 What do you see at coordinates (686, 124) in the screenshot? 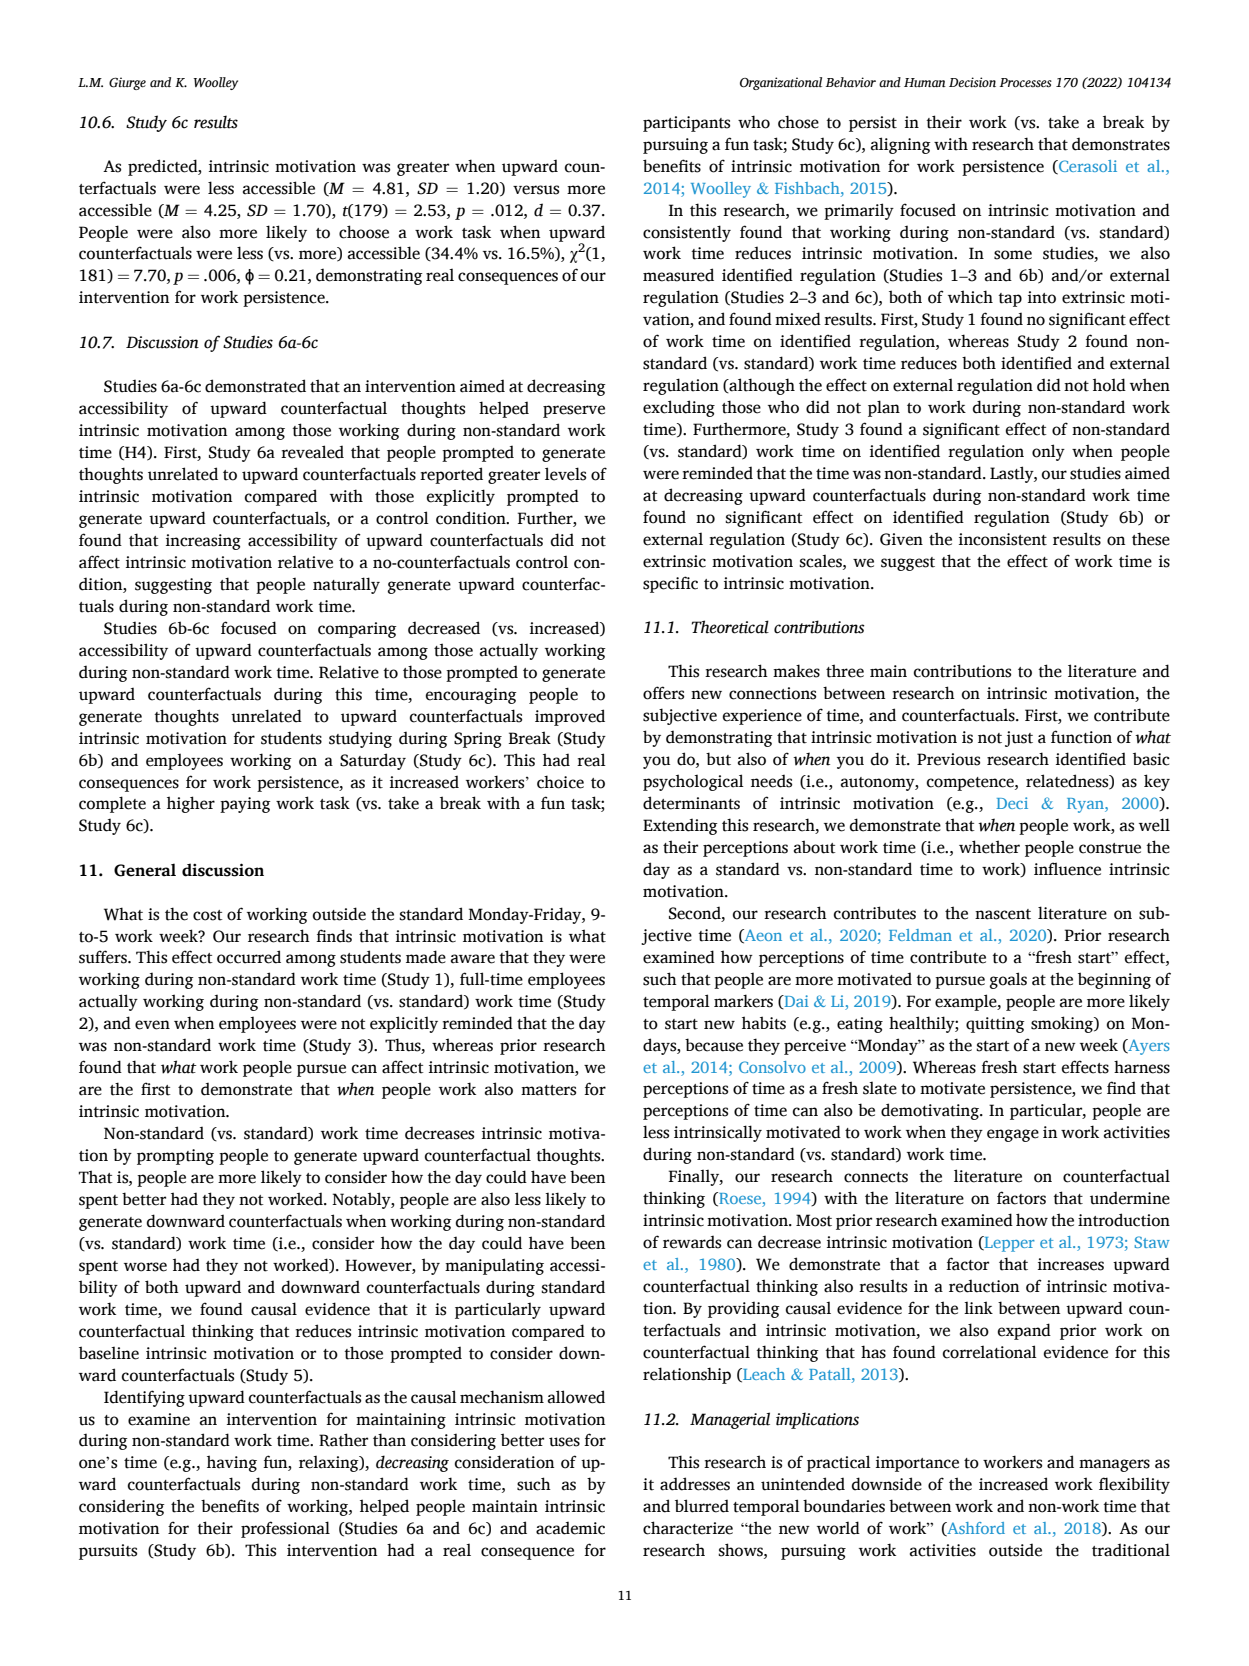
I see `participants` at bounding box center [686, 124].
